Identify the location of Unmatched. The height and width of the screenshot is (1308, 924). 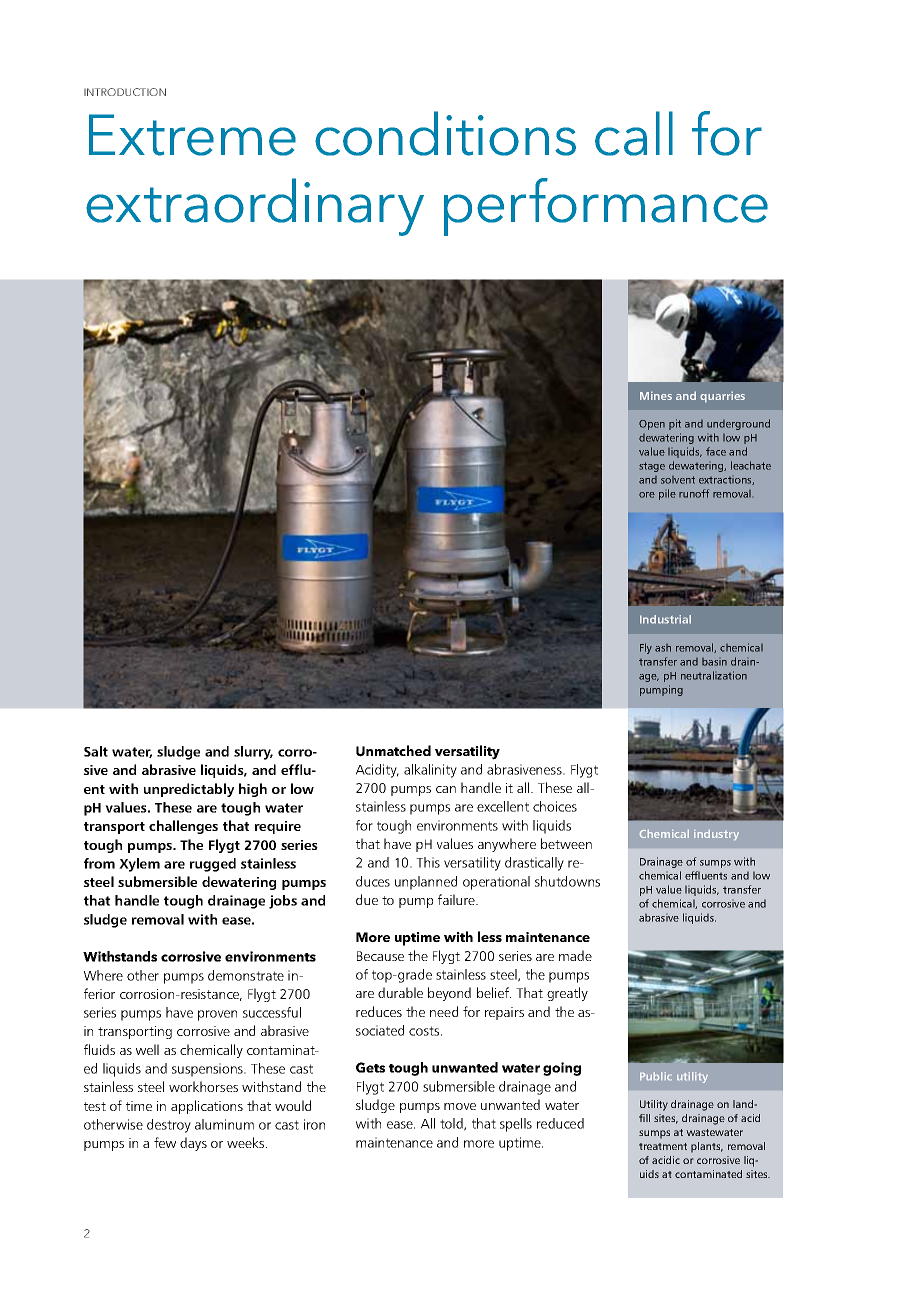
(393, 751).
